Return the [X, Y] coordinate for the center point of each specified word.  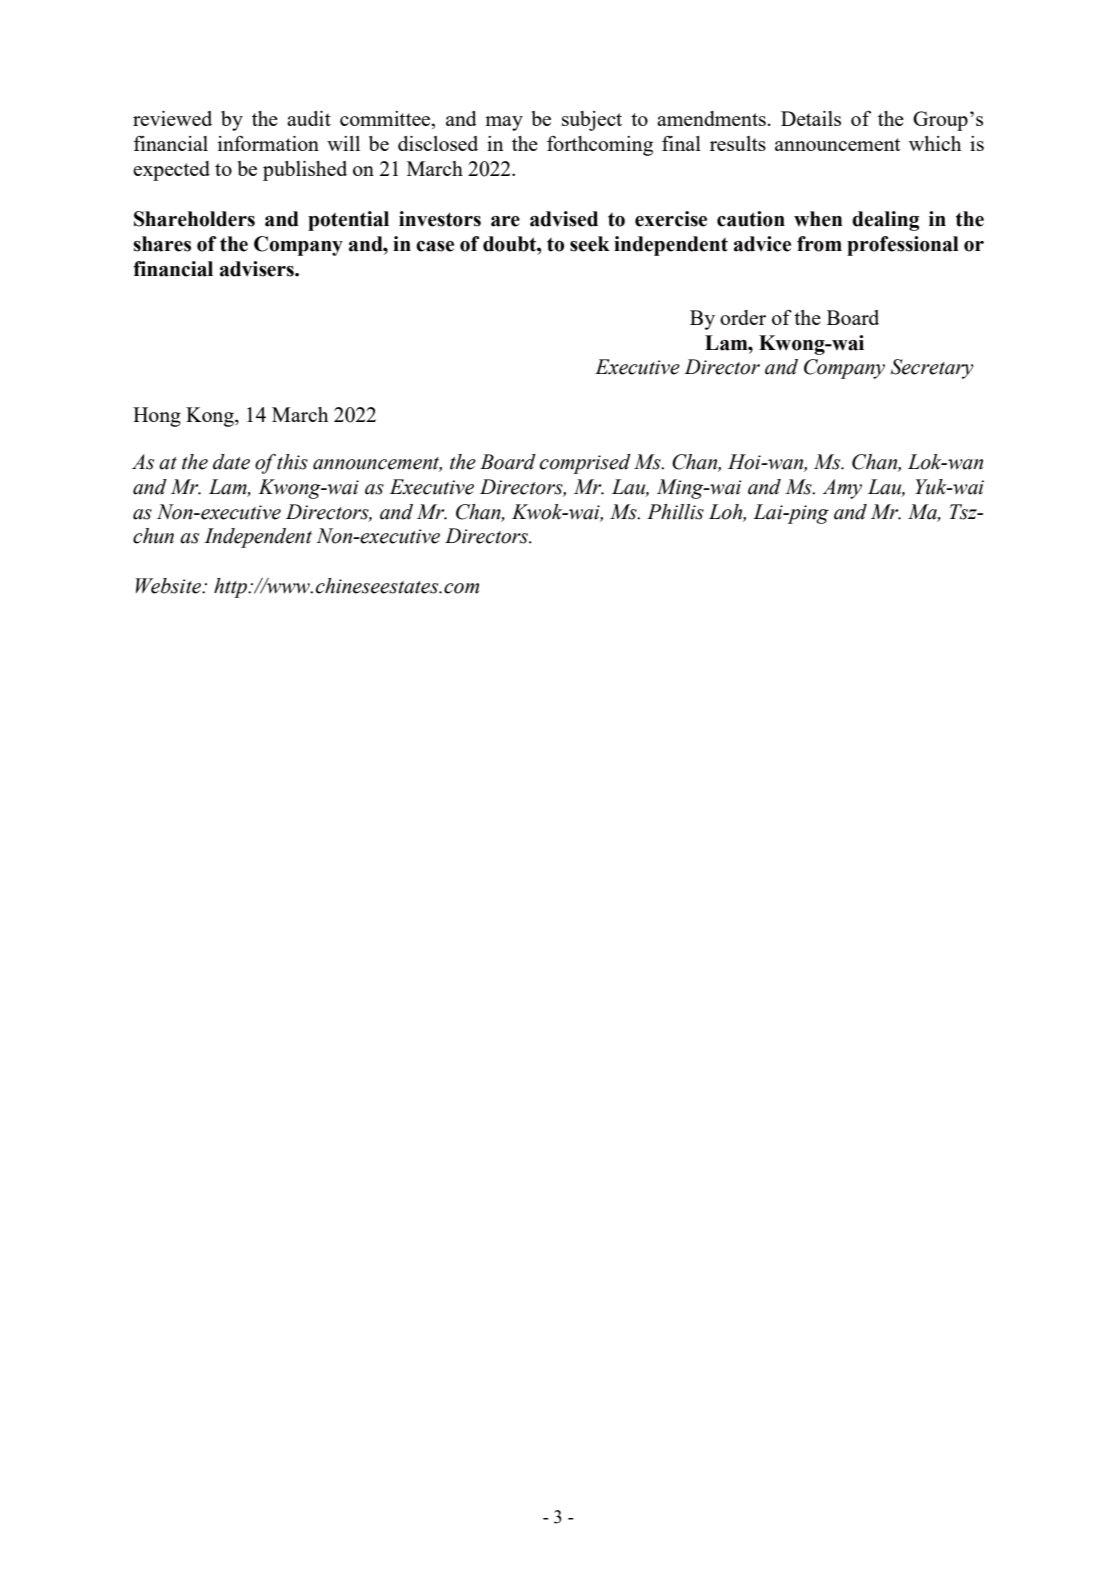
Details [811, 118]
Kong [211, 417]
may [504, 123]
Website [170, 586]
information [268, 143]
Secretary [932, 369]
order [743, 317]
